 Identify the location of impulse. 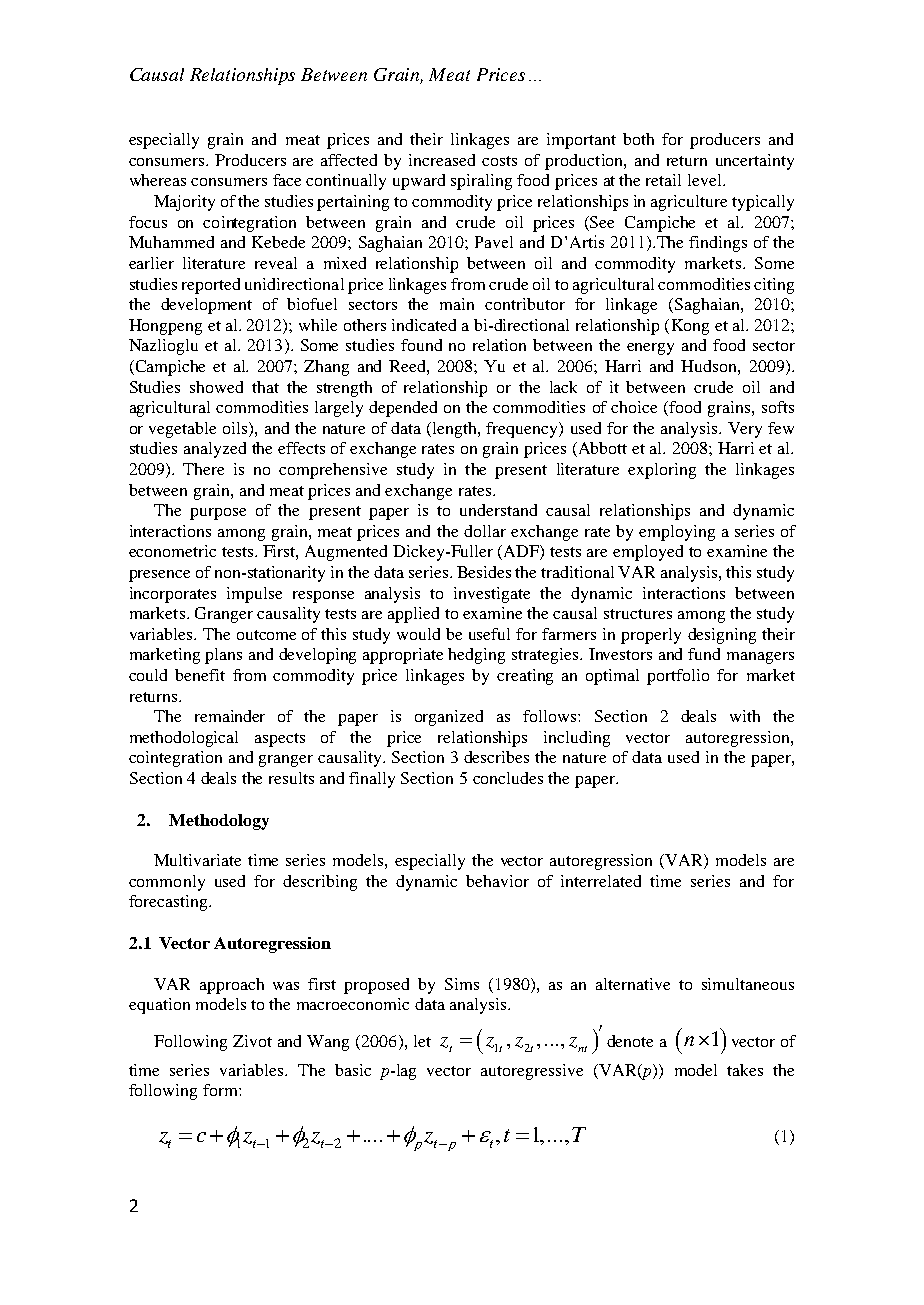
(254, 595).
